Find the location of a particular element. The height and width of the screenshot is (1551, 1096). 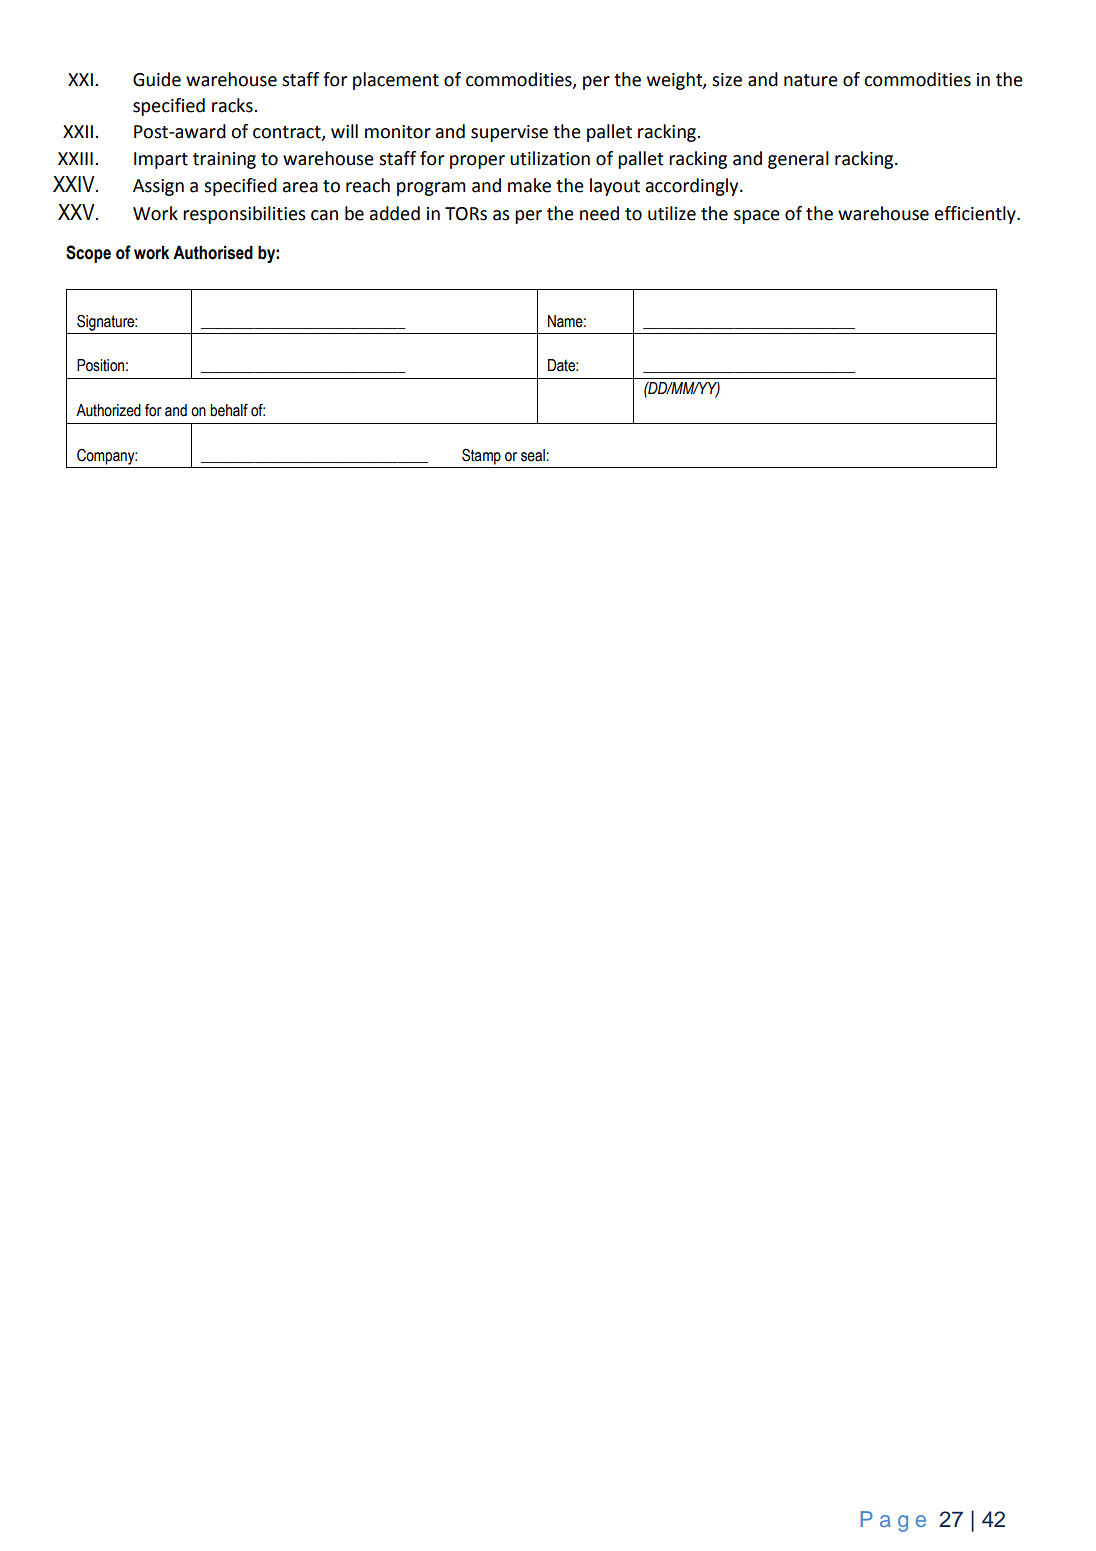

Assign is located at coordinates (158, 187).
